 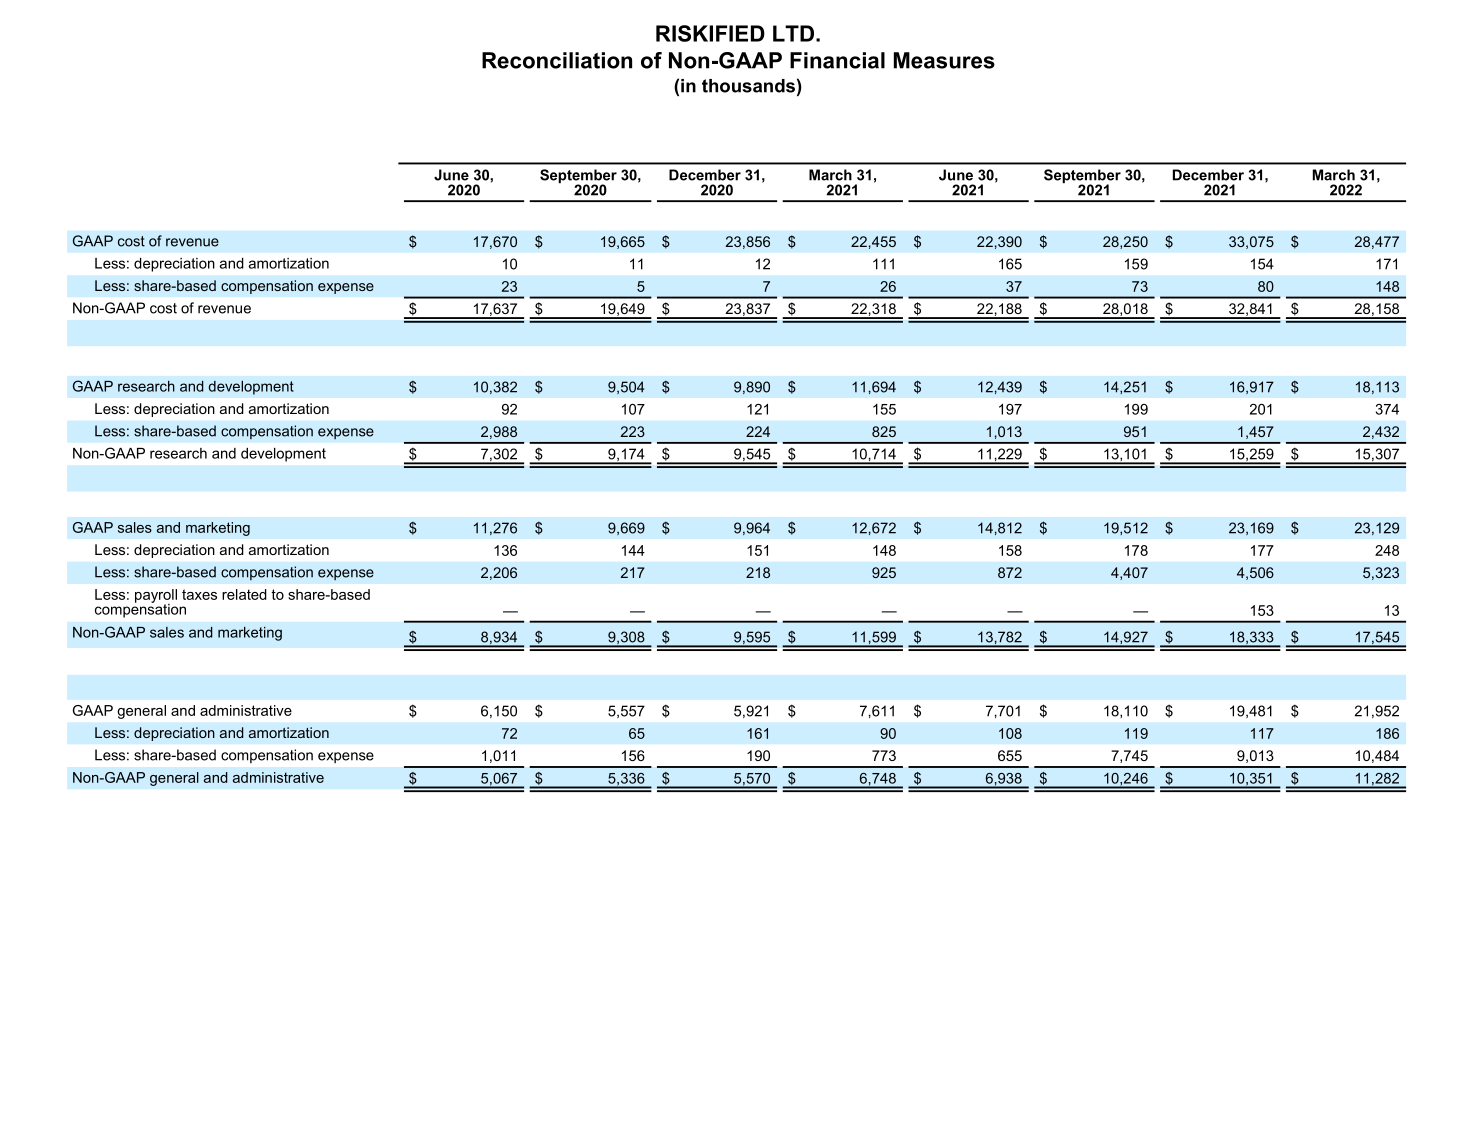 I want to click on related, so click(x=244, y=594).
